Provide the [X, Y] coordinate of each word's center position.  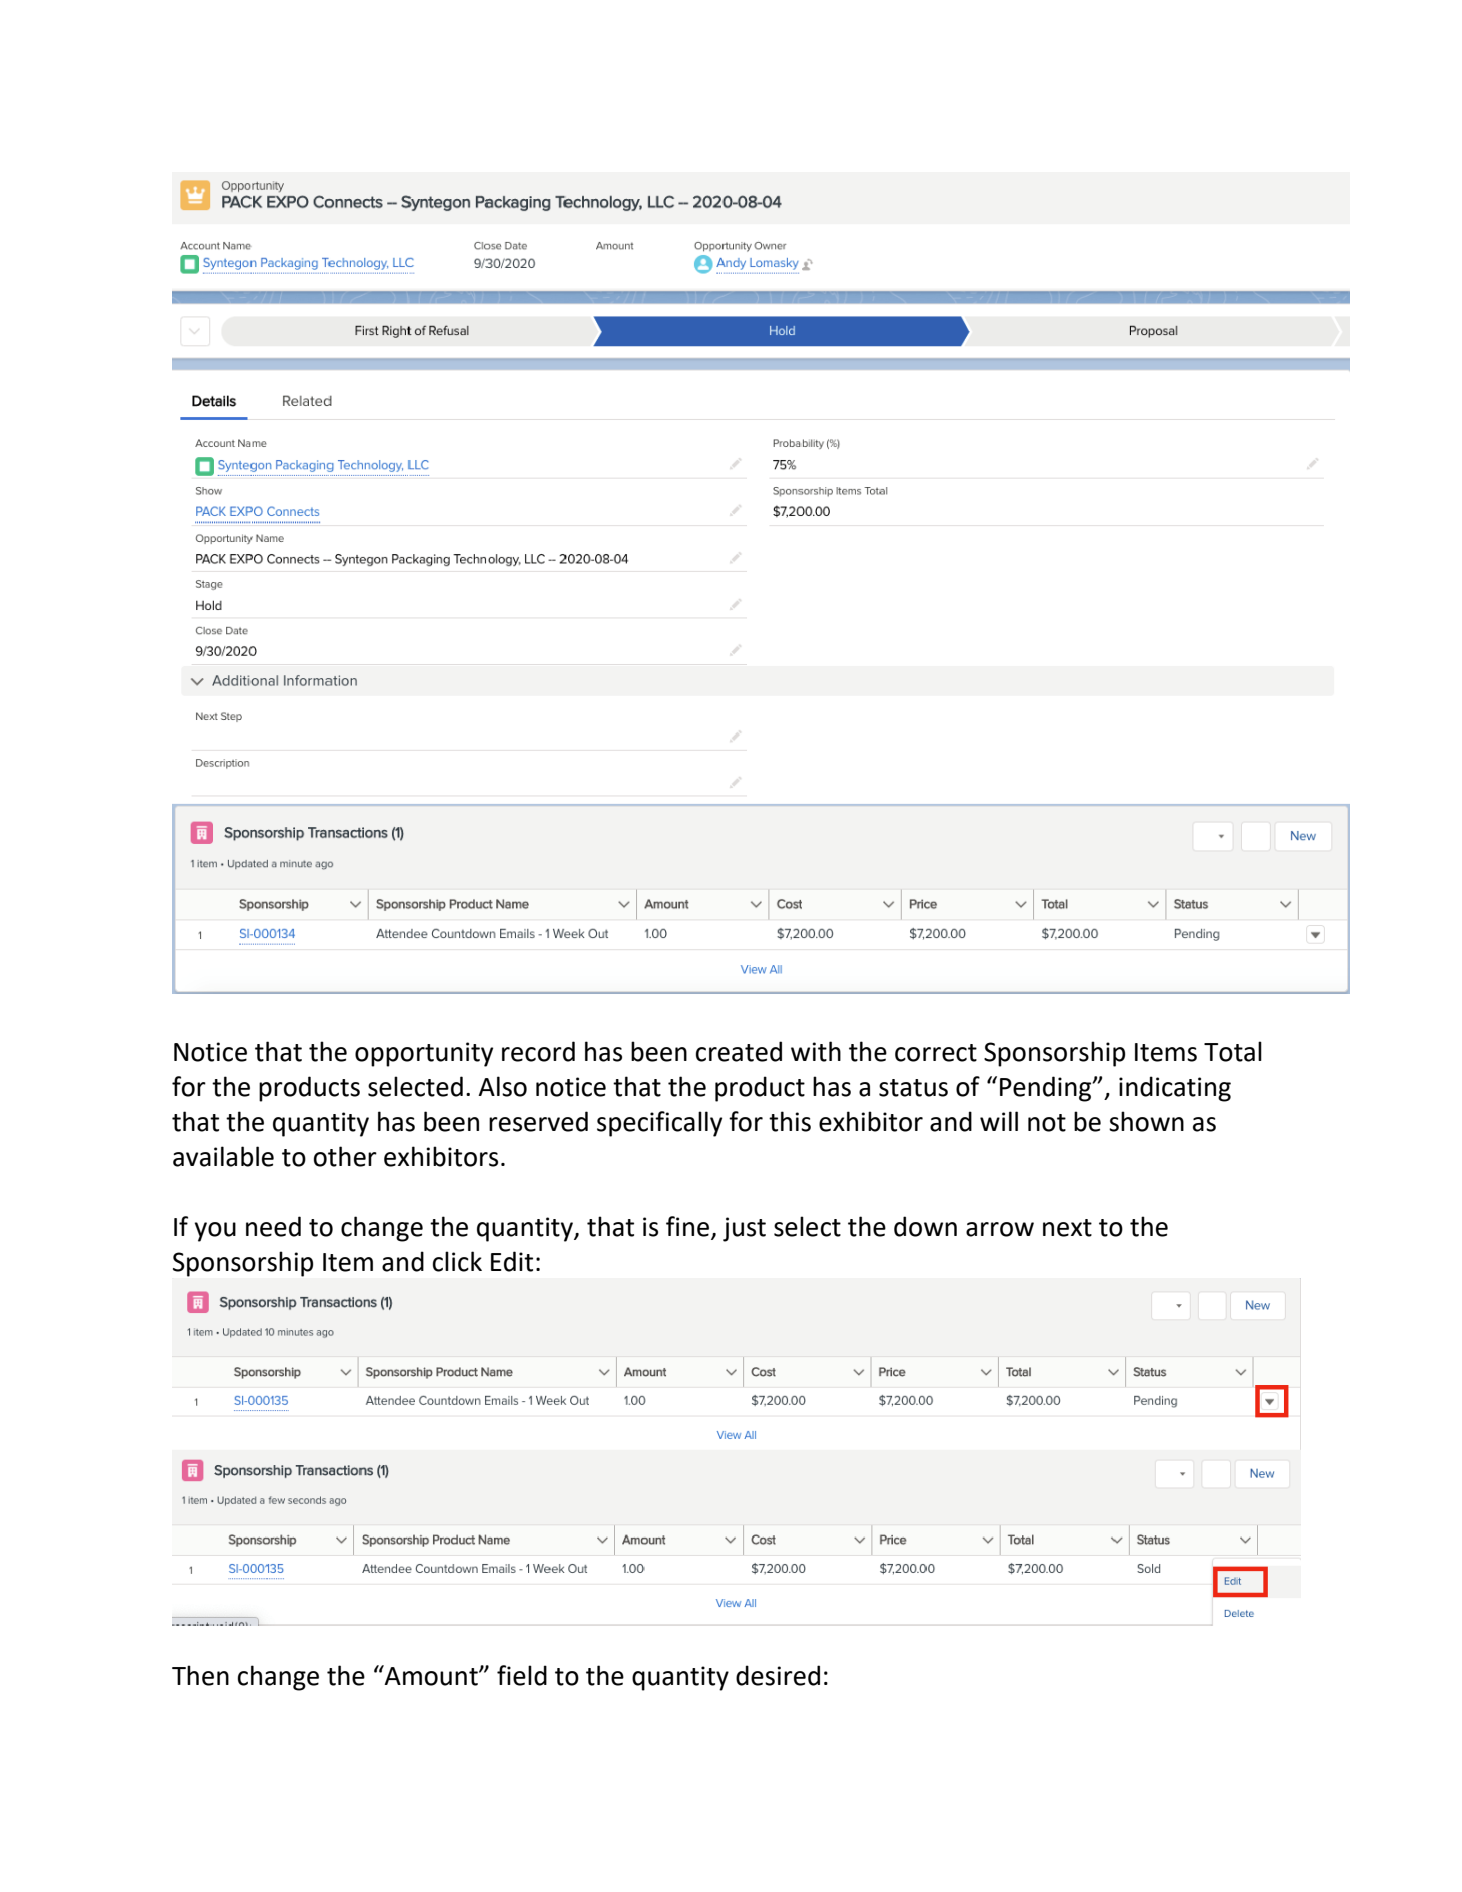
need [273, 1226]
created [739, 1051]
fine [689, 1227]
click [457, 1261]
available [223, 1156]
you [215, 1232]
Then [200, 1675]
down [925, 1226]
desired [778, 1675]
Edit [512, 1261]
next [1067, 1228]
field [522, 1675]
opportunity [424, 1054]
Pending [1047, 1089]
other [345, 1156]
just [744, 1229]
